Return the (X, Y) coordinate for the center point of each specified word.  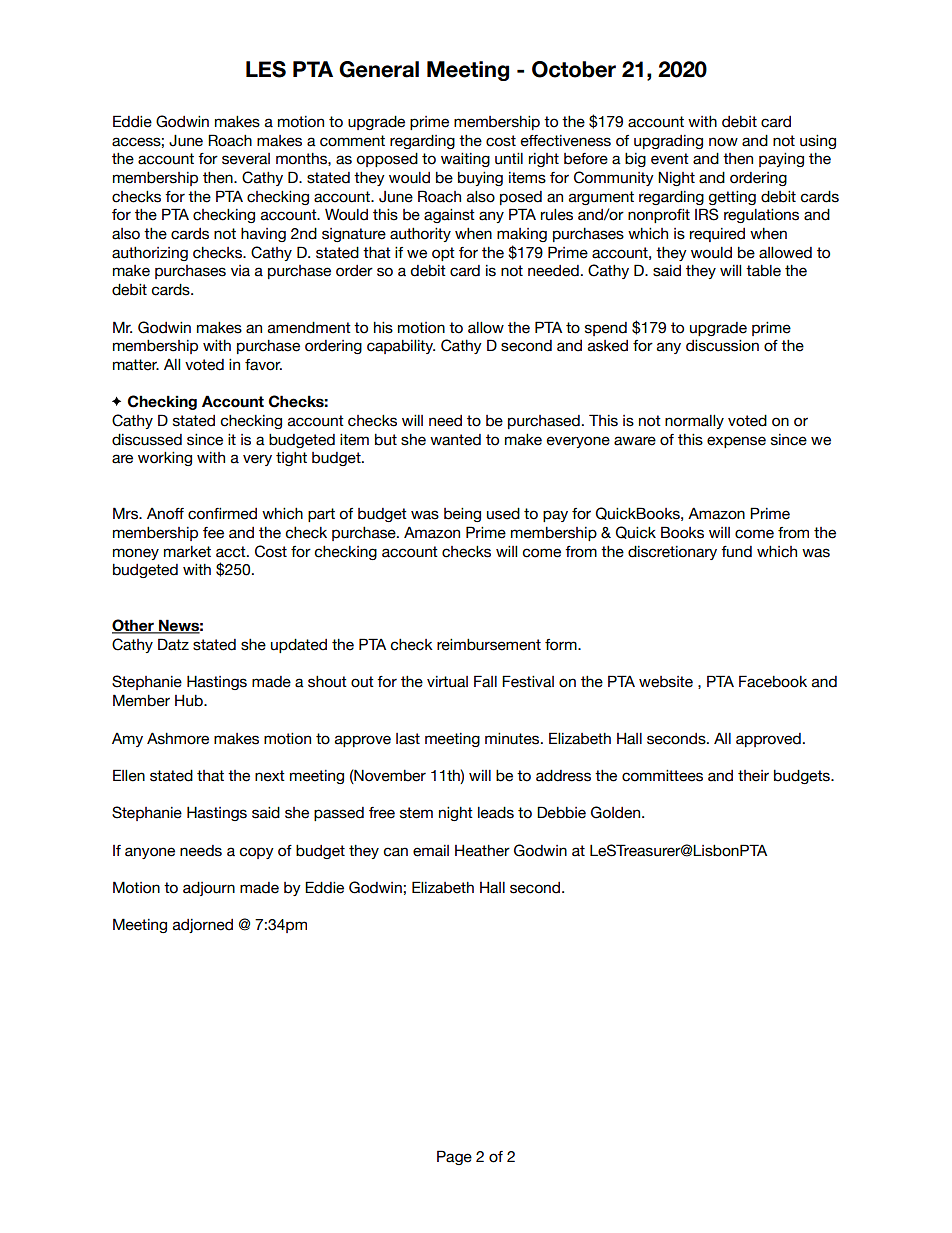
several (246, 159)
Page (454, 1157)
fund (736, 552)
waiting (465, 160)
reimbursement (489, 645)
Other (134, 626)
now (723, 142)
